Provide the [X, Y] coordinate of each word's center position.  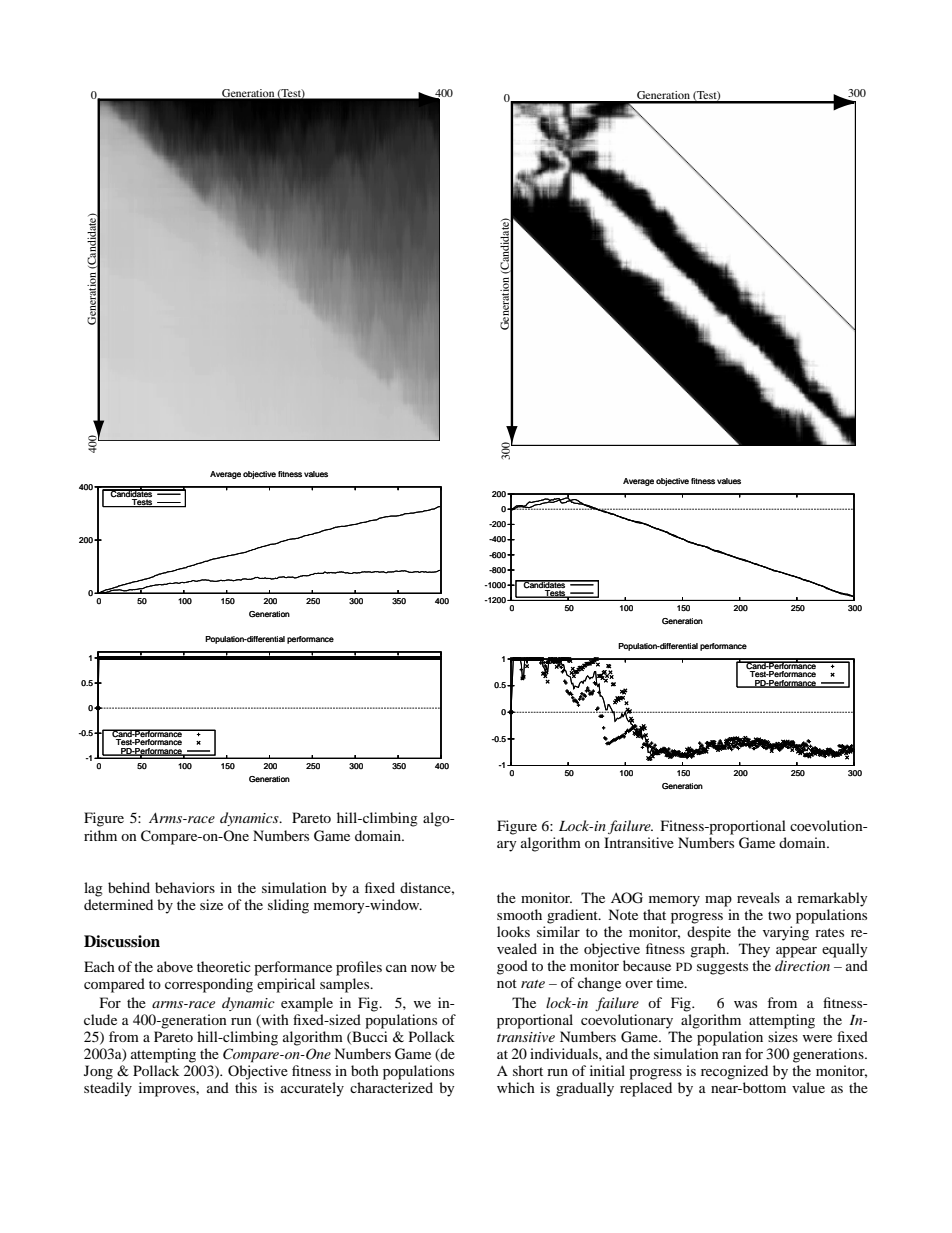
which [516, 1087]
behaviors [185, 887]
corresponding [209, 985]
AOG [627, 898]
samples [346, 985]
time [671, 982]
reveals [758, 897]
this [246, 1087]
